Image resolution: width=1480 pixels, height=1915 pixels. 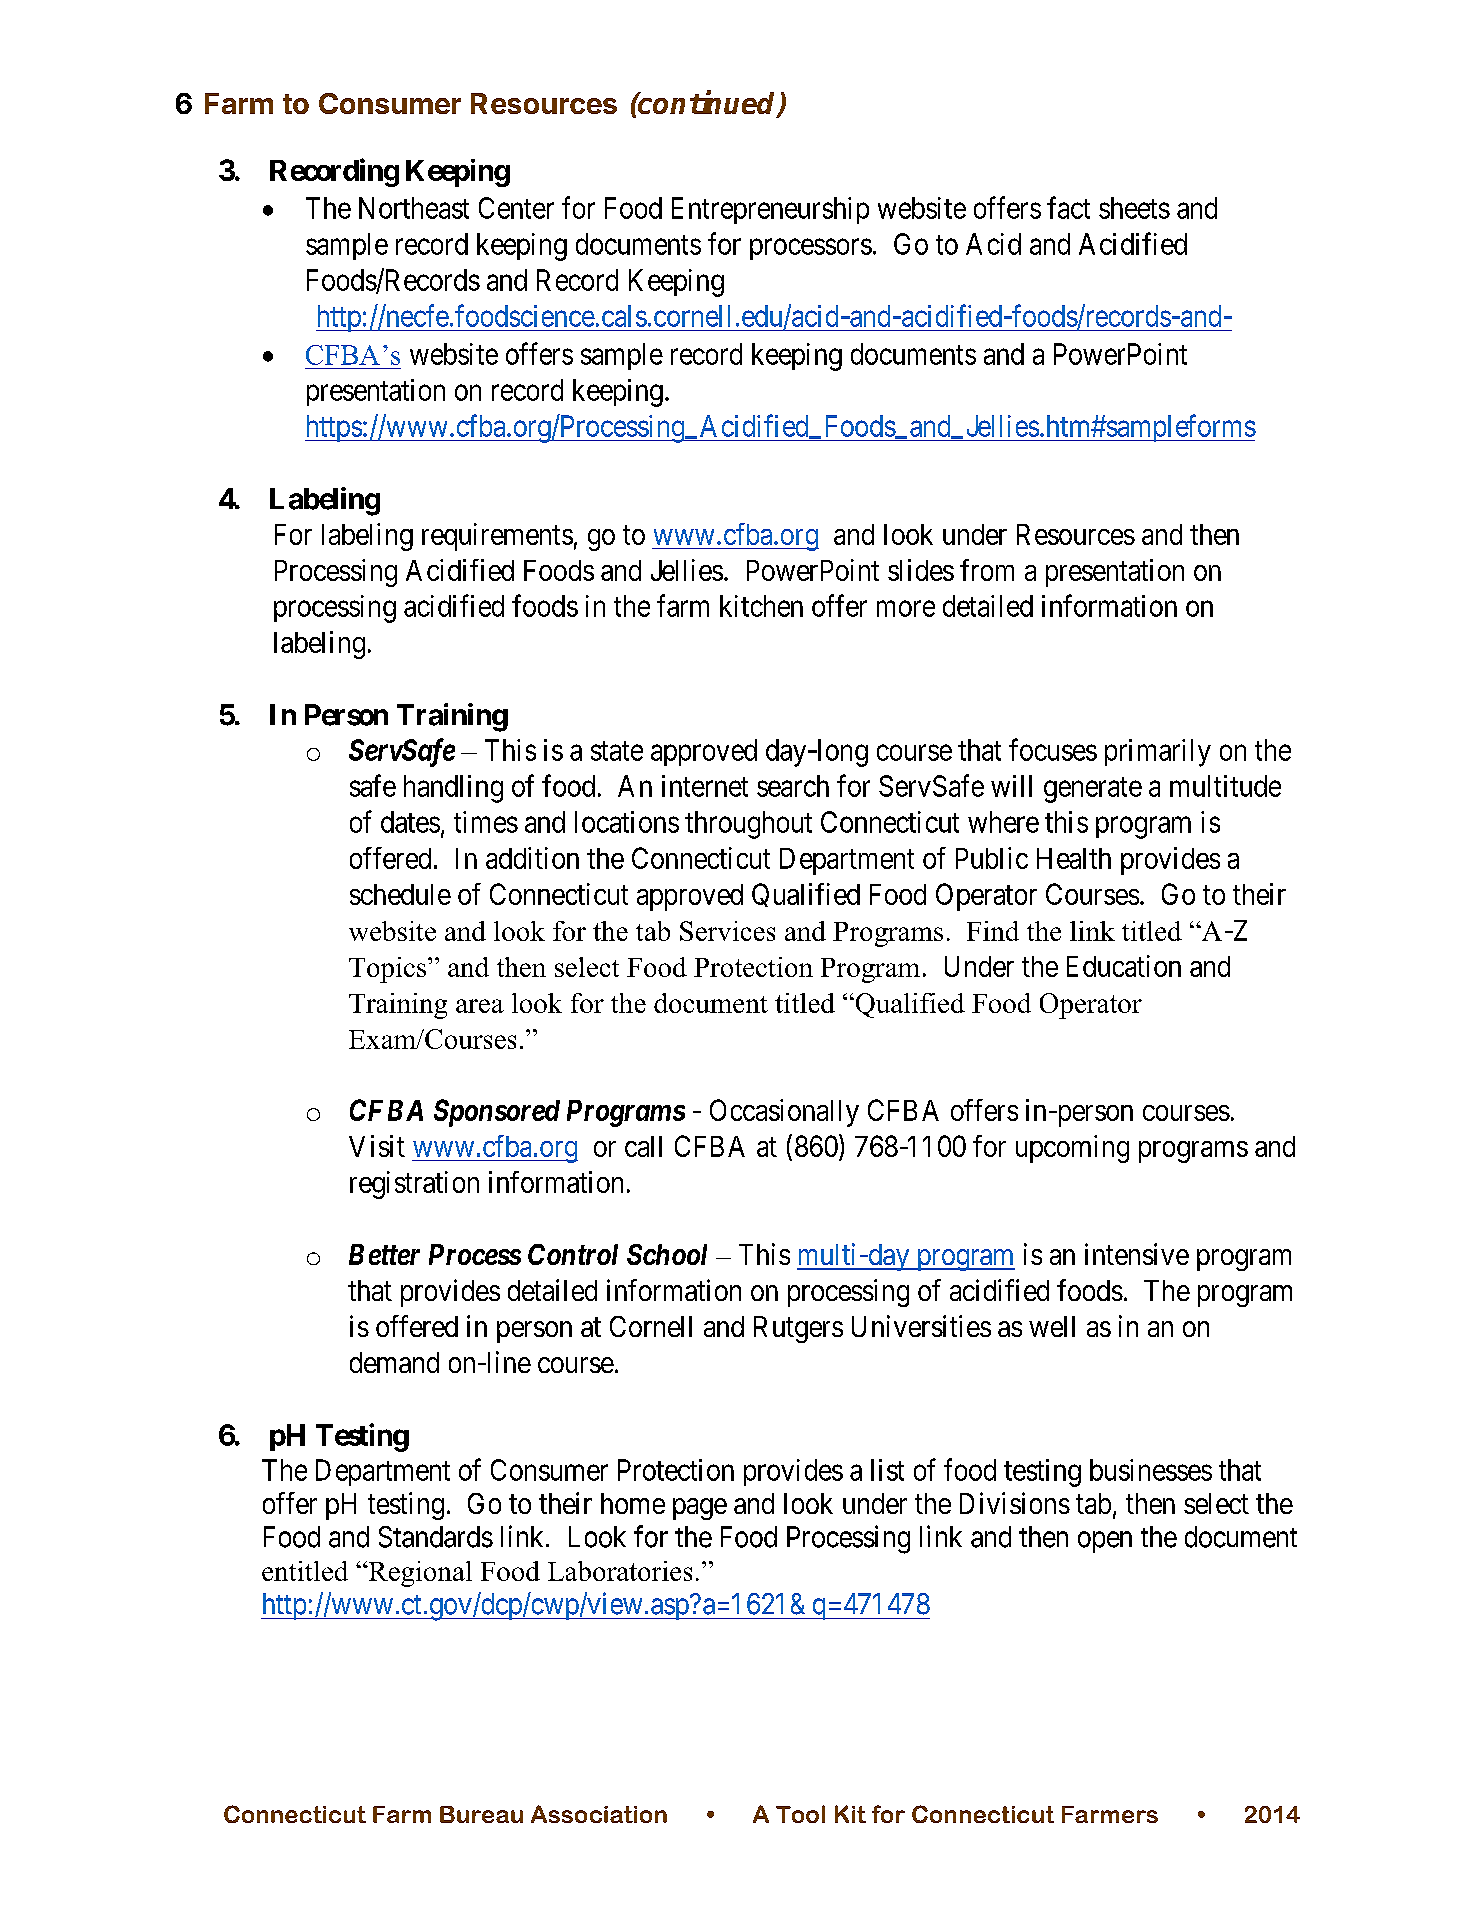 I want to click on Center, so click(x=516, y=208).
